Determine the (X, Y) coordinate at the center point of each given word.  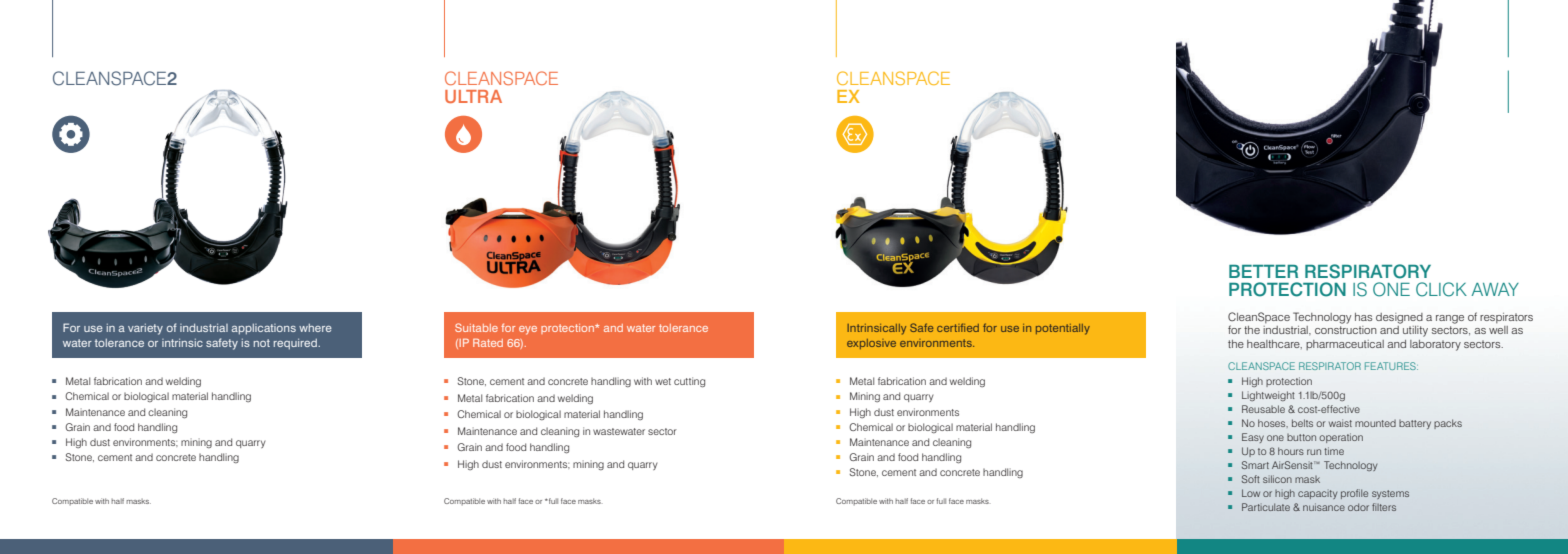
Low (1251, 493)
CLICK (1441, 289)
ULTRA (473, 96)
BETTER (1263, 271)
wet (663, 381)
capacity (1317, 494)
